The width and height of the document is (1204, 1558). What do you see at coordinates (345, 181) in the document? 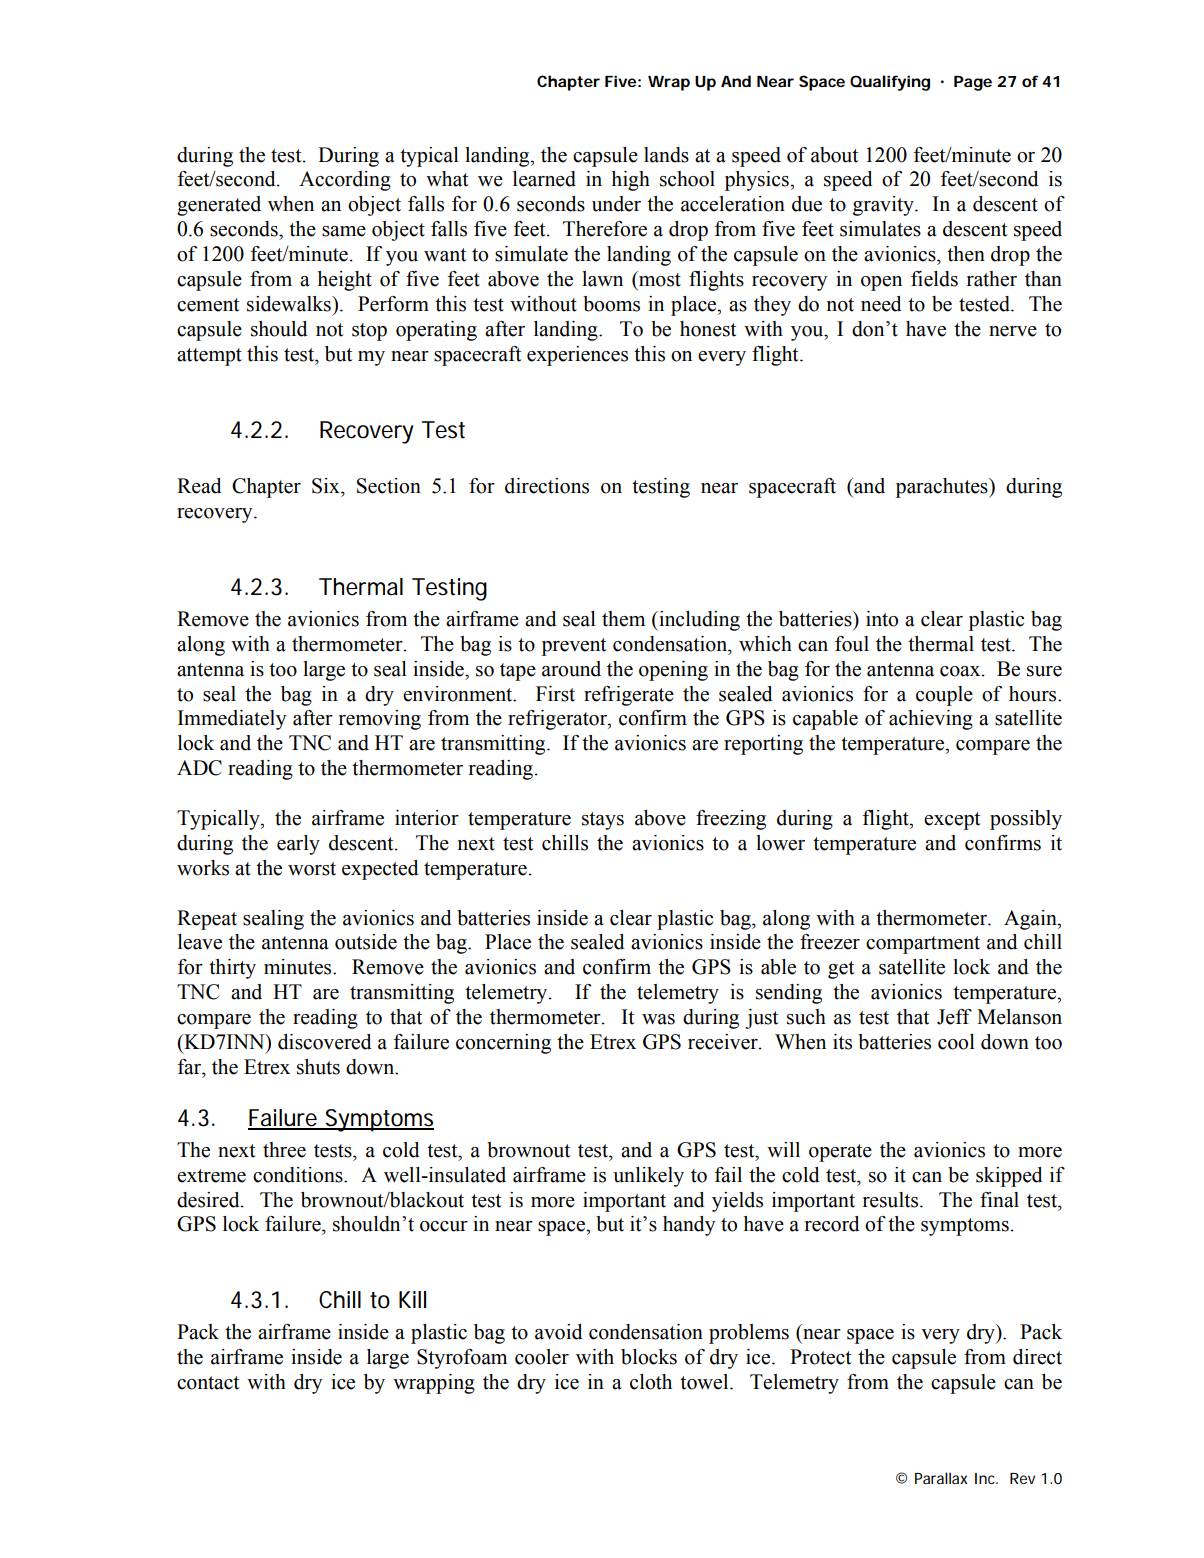
I see `According` at bounding box center [345, 181].
